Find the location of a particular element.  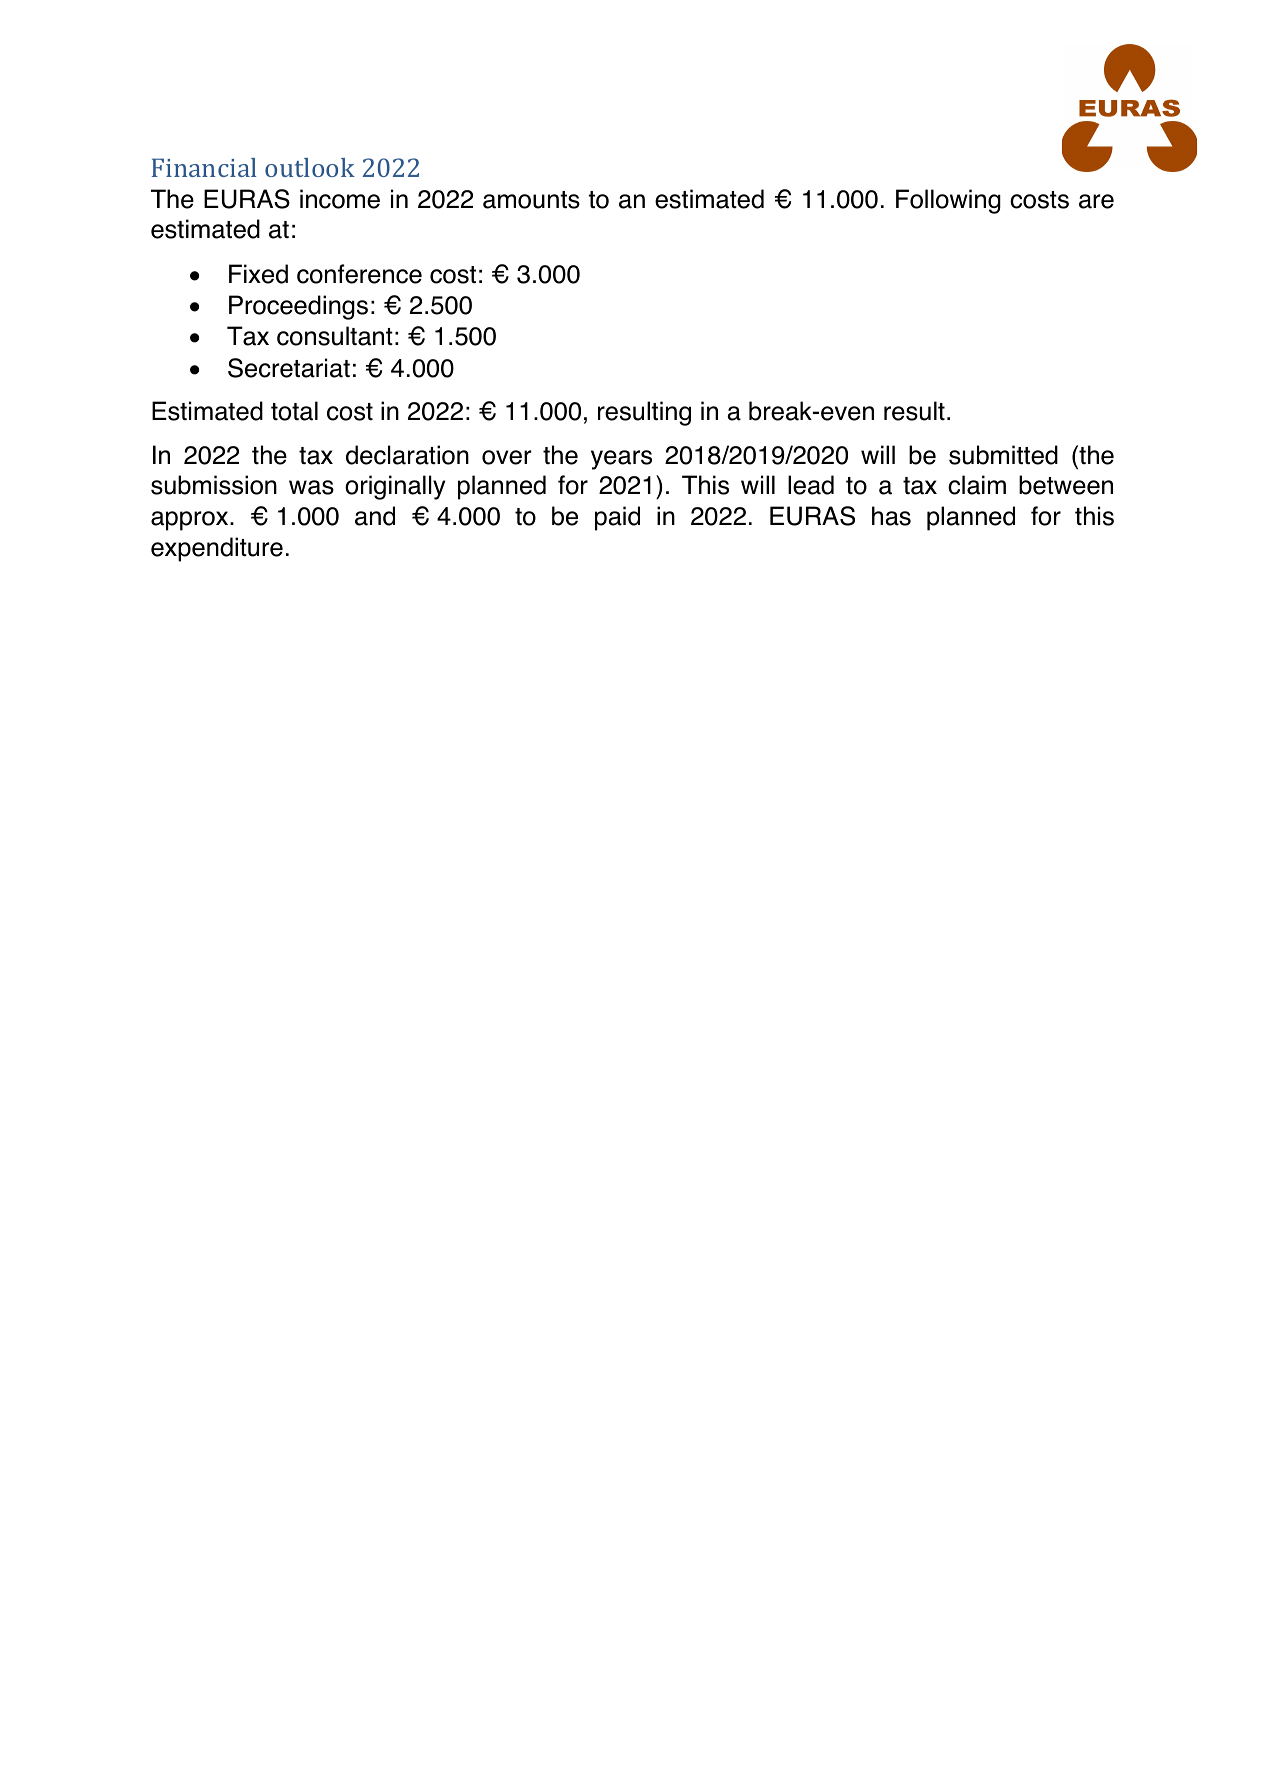

claim is located at coordinates (977, 485).
